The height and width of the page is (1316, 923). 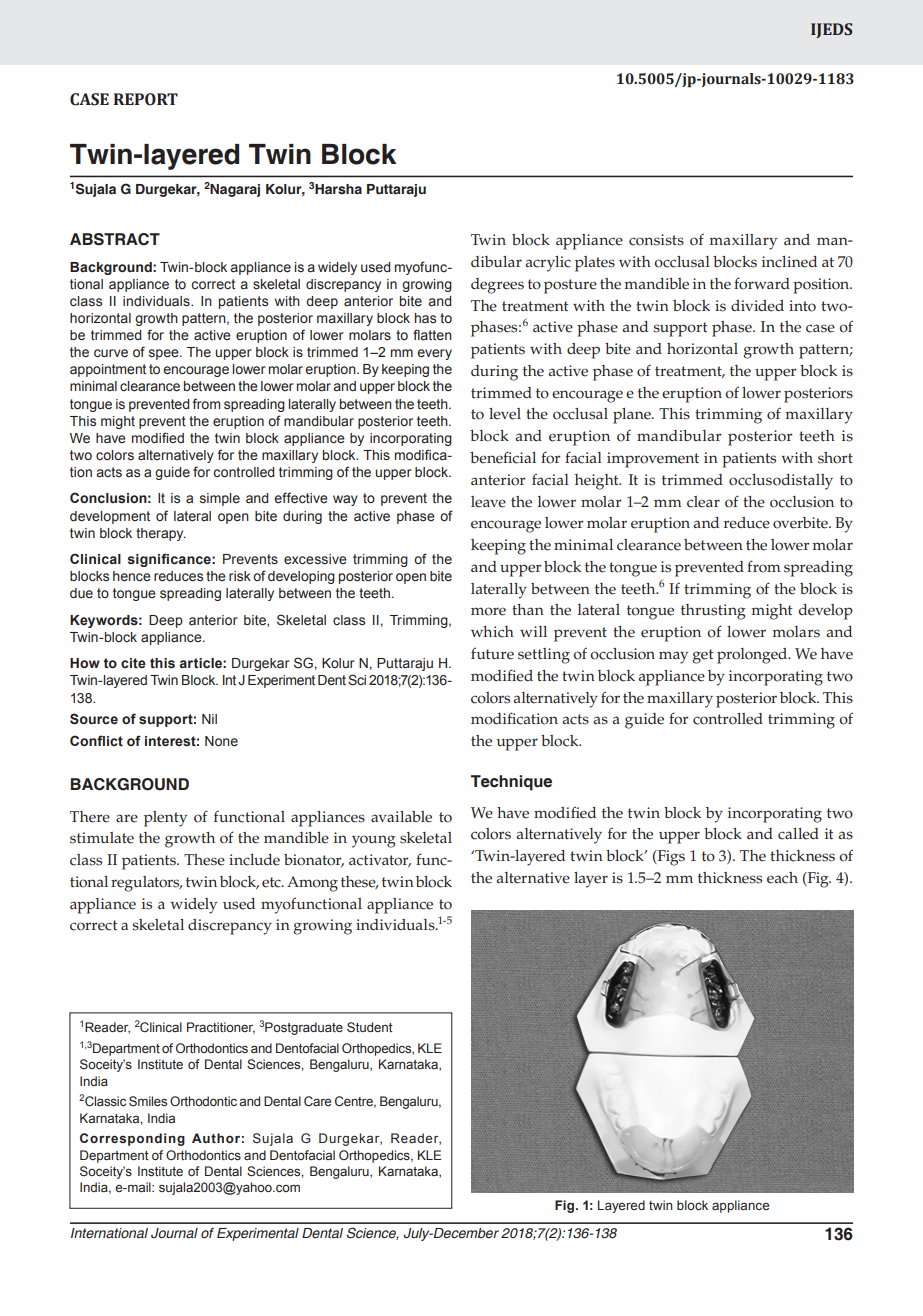 I want to click on simple, so click(x=220, y=499).
